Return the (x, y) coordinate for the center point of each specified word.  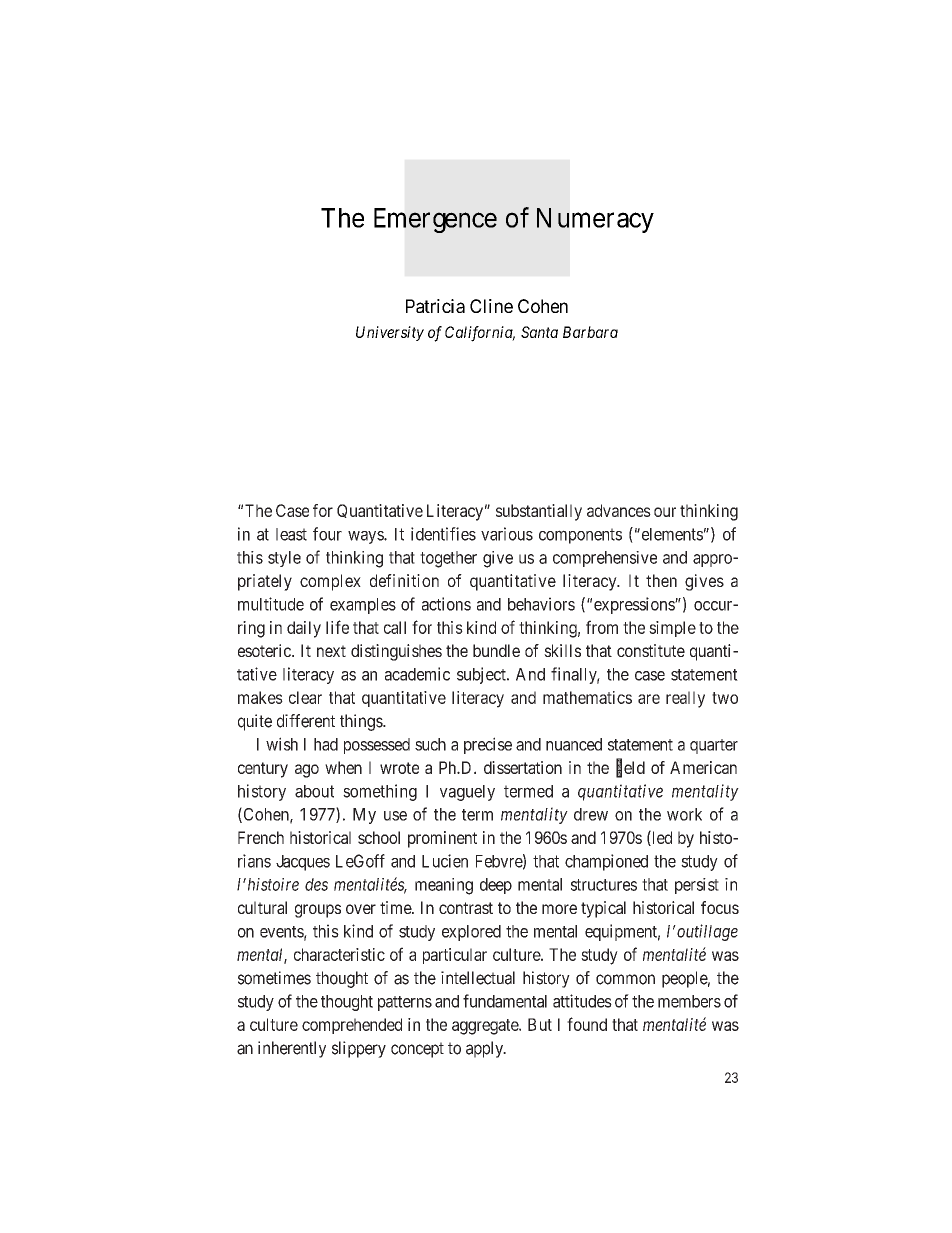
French (261, 837)
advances (619, 510)
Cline (491, 306)
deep (496, 886)
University (390, 333)
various (507, 534)
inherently (292, 1049)
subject (482, 675)
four (327, 534)
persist (697, 886)
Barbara (590, 332)
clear (305, 697)
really (685, 699)
